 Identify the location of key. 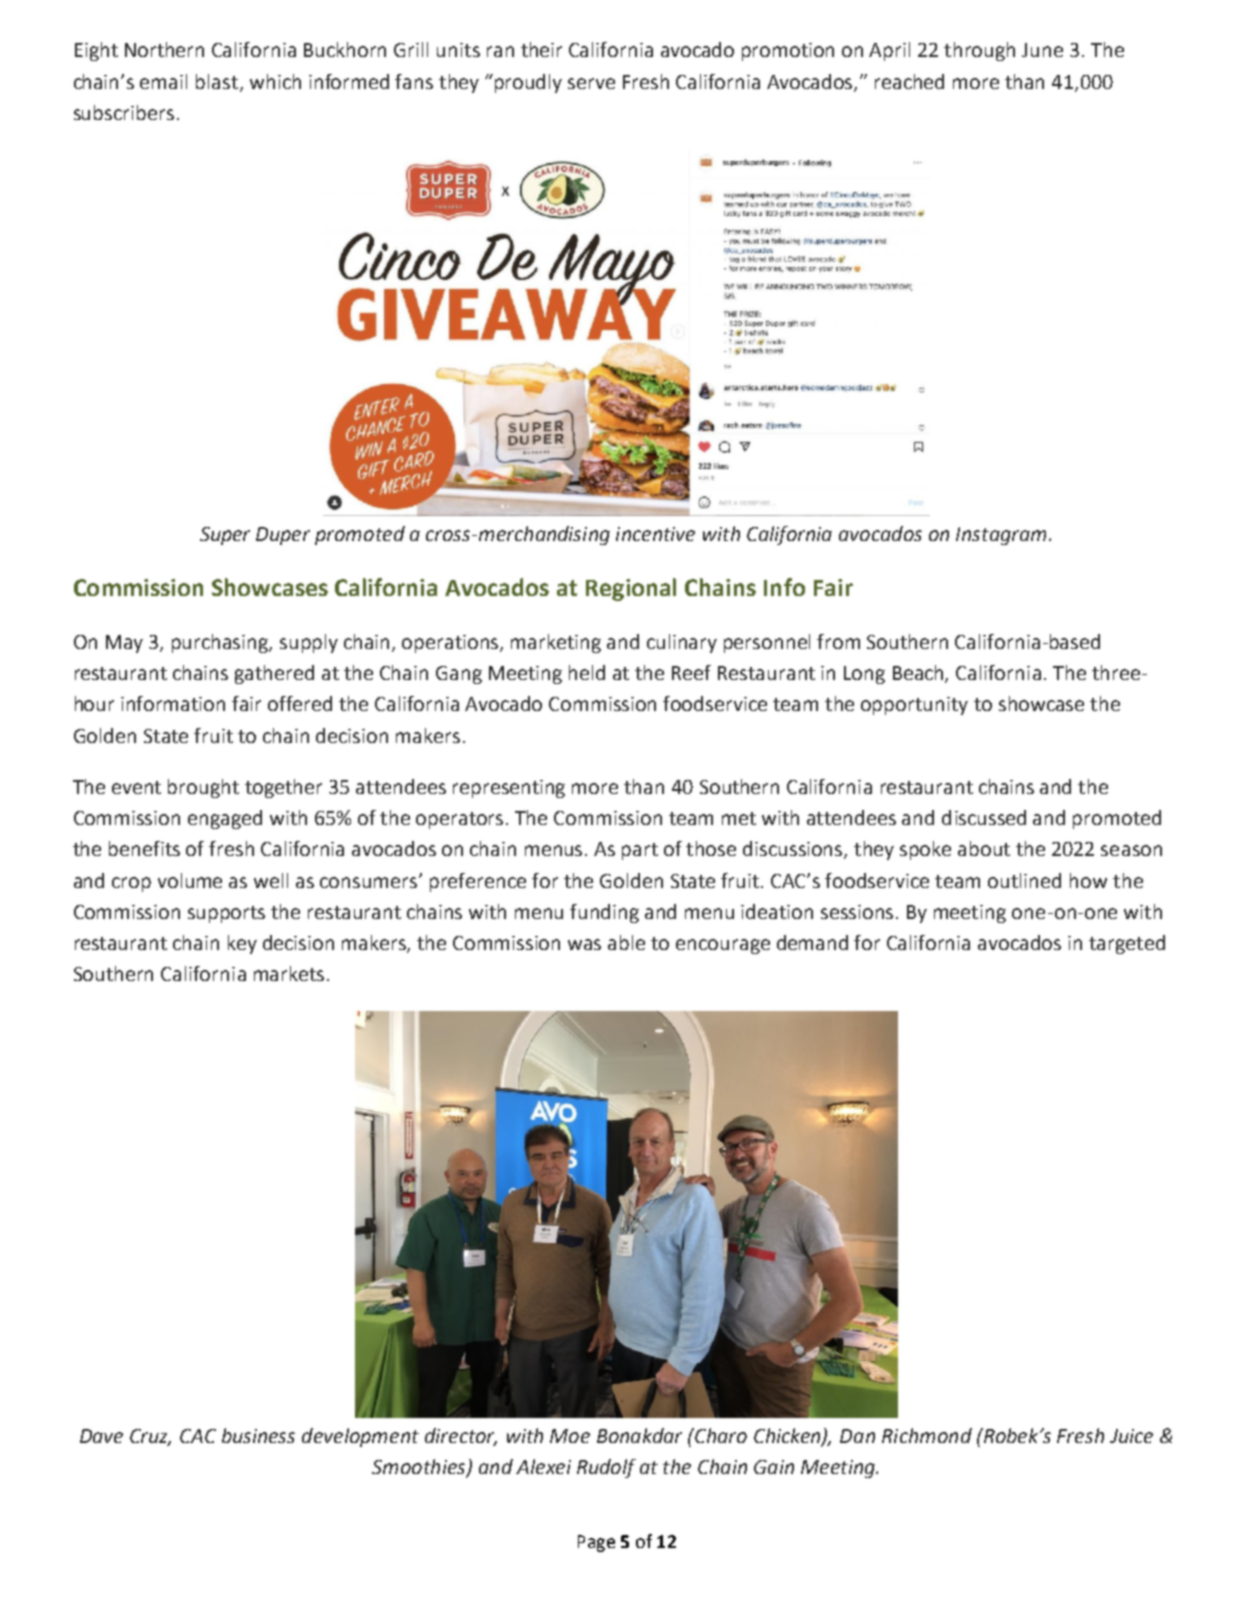
(242, 944).
